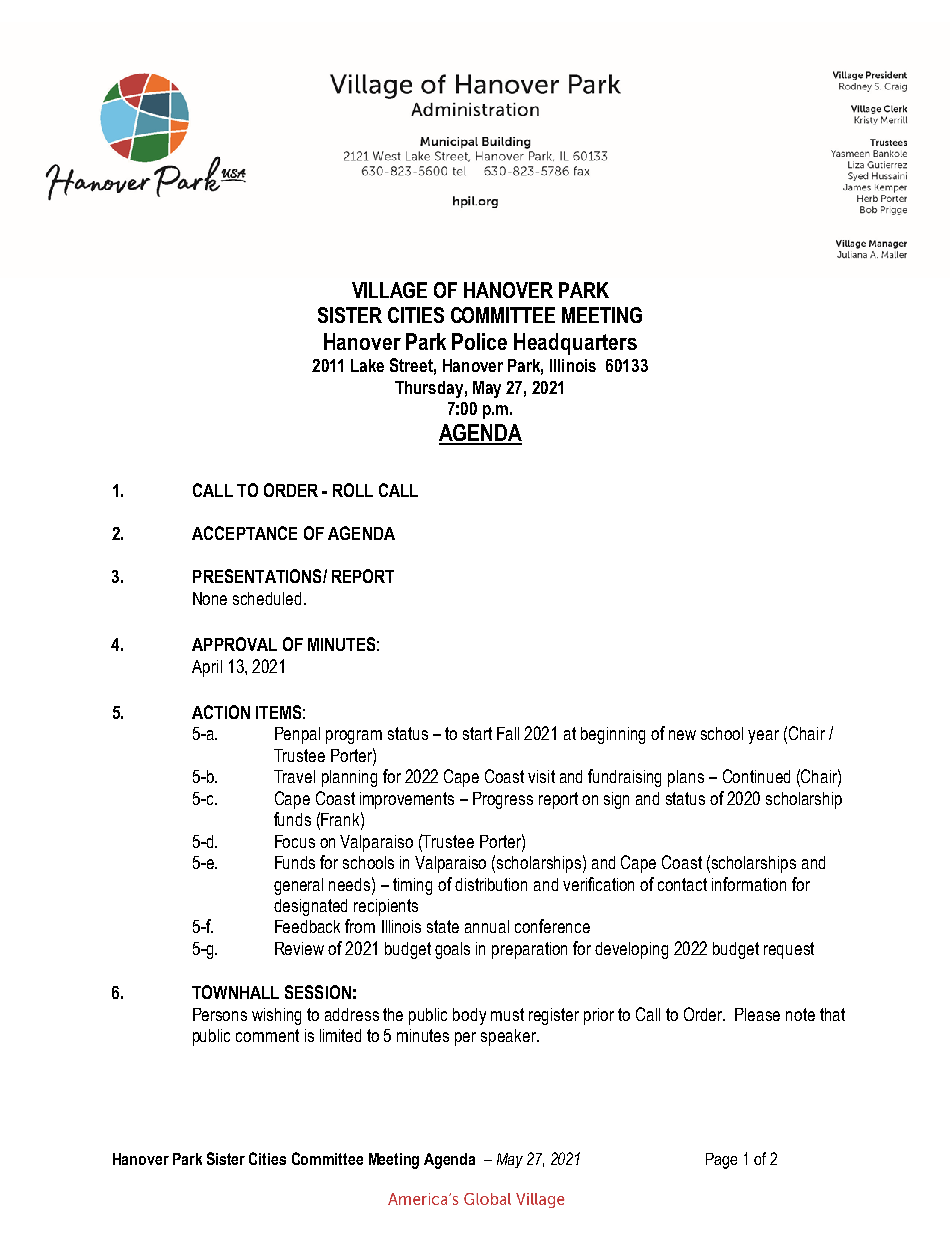  Describe the element at coordinates (756, 776) in the screenshot. I see `Continued` at that location.
